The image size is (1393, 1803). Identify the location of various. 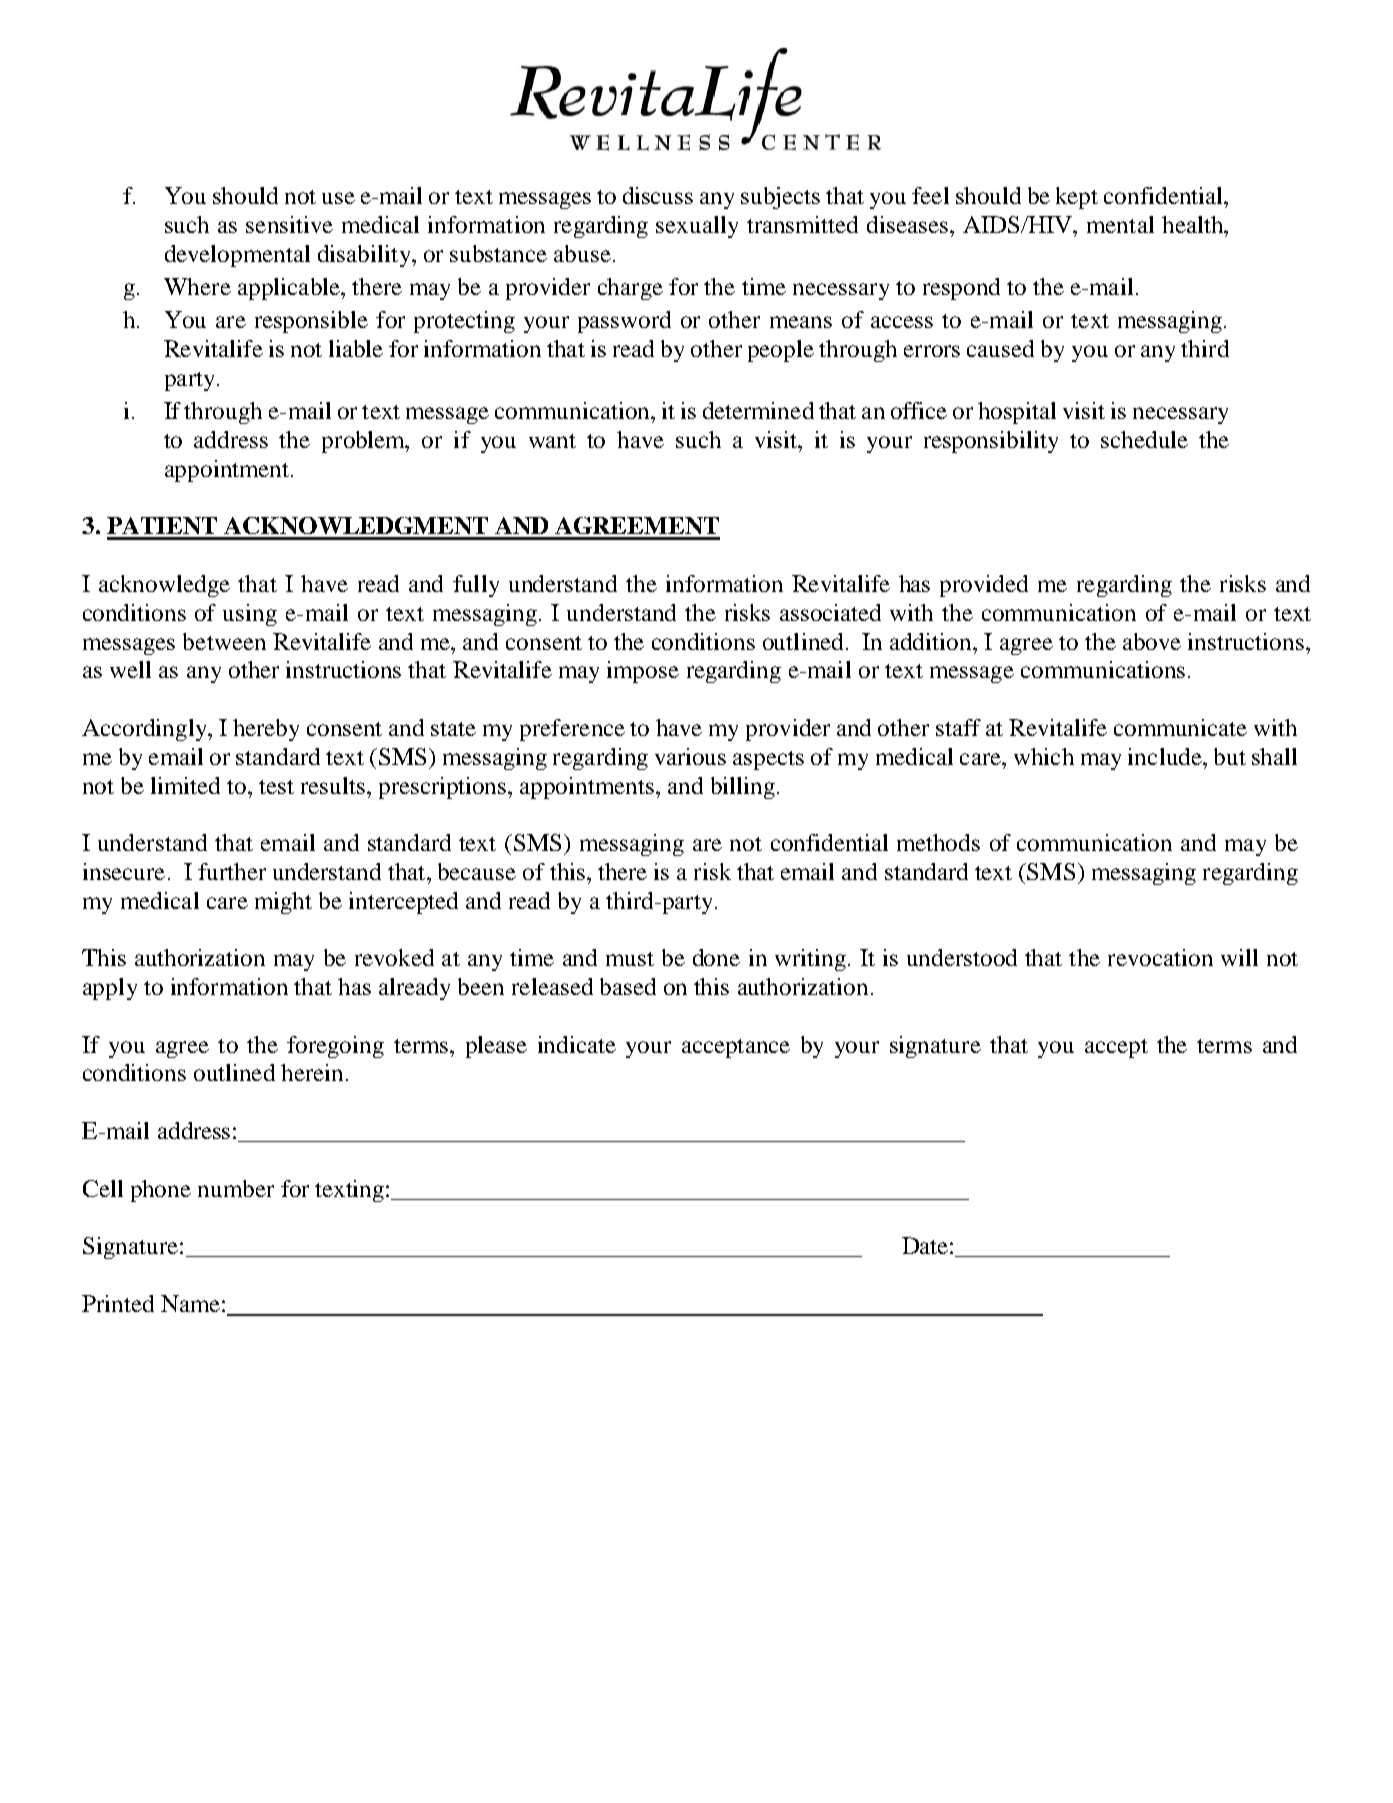
(690, 756).
